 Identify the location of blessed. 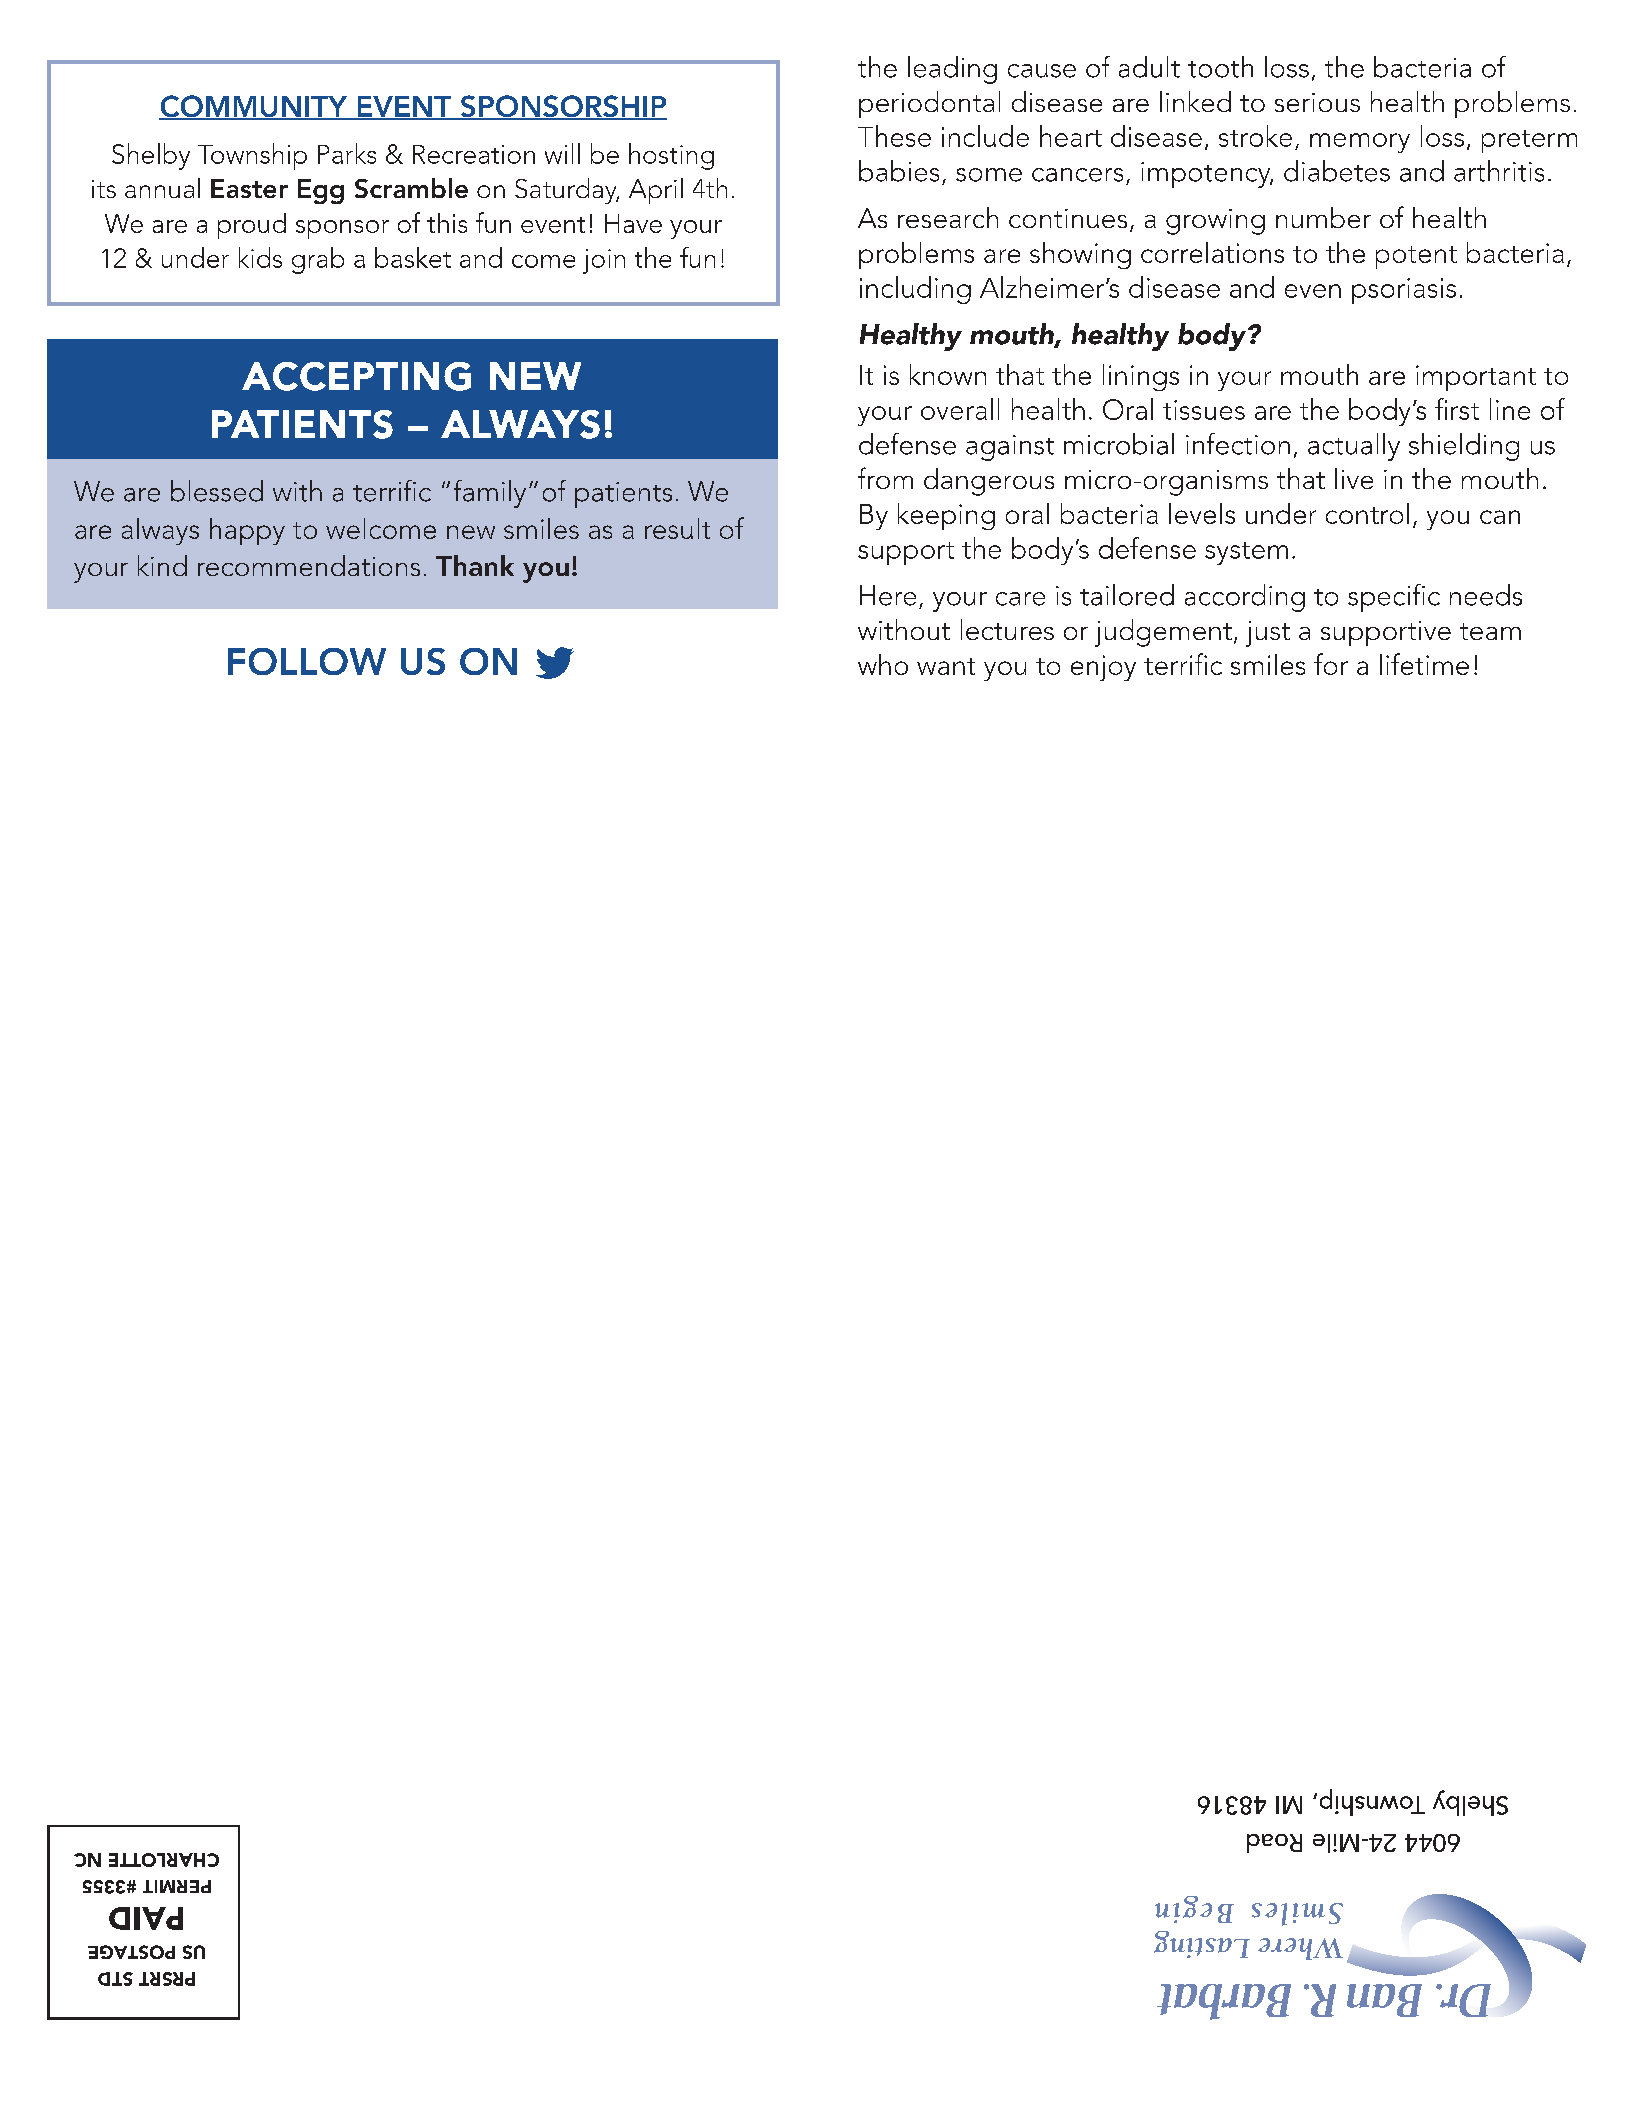
(217, 491).
